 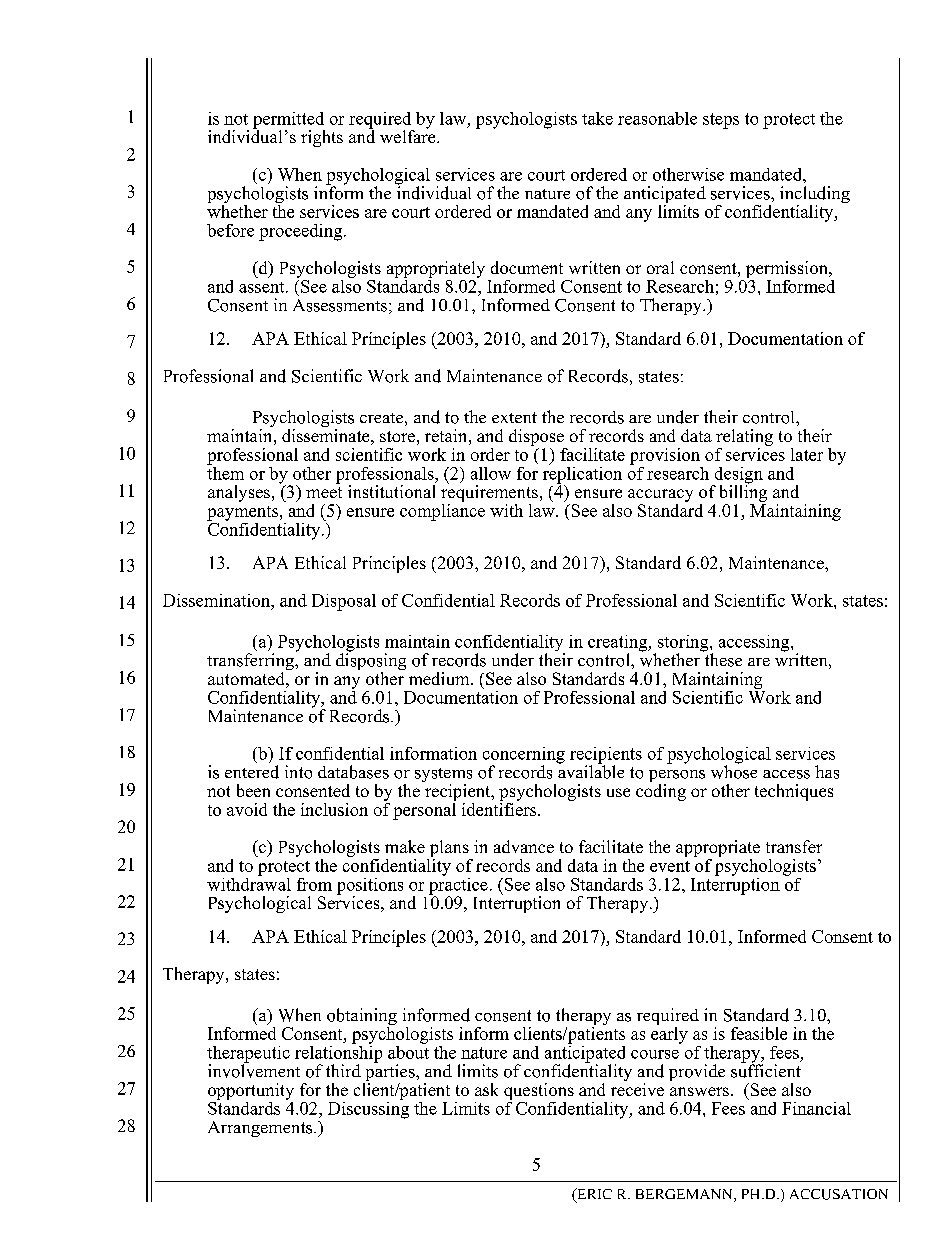 I want to click on Financial, so click(x=816, y=1108).
